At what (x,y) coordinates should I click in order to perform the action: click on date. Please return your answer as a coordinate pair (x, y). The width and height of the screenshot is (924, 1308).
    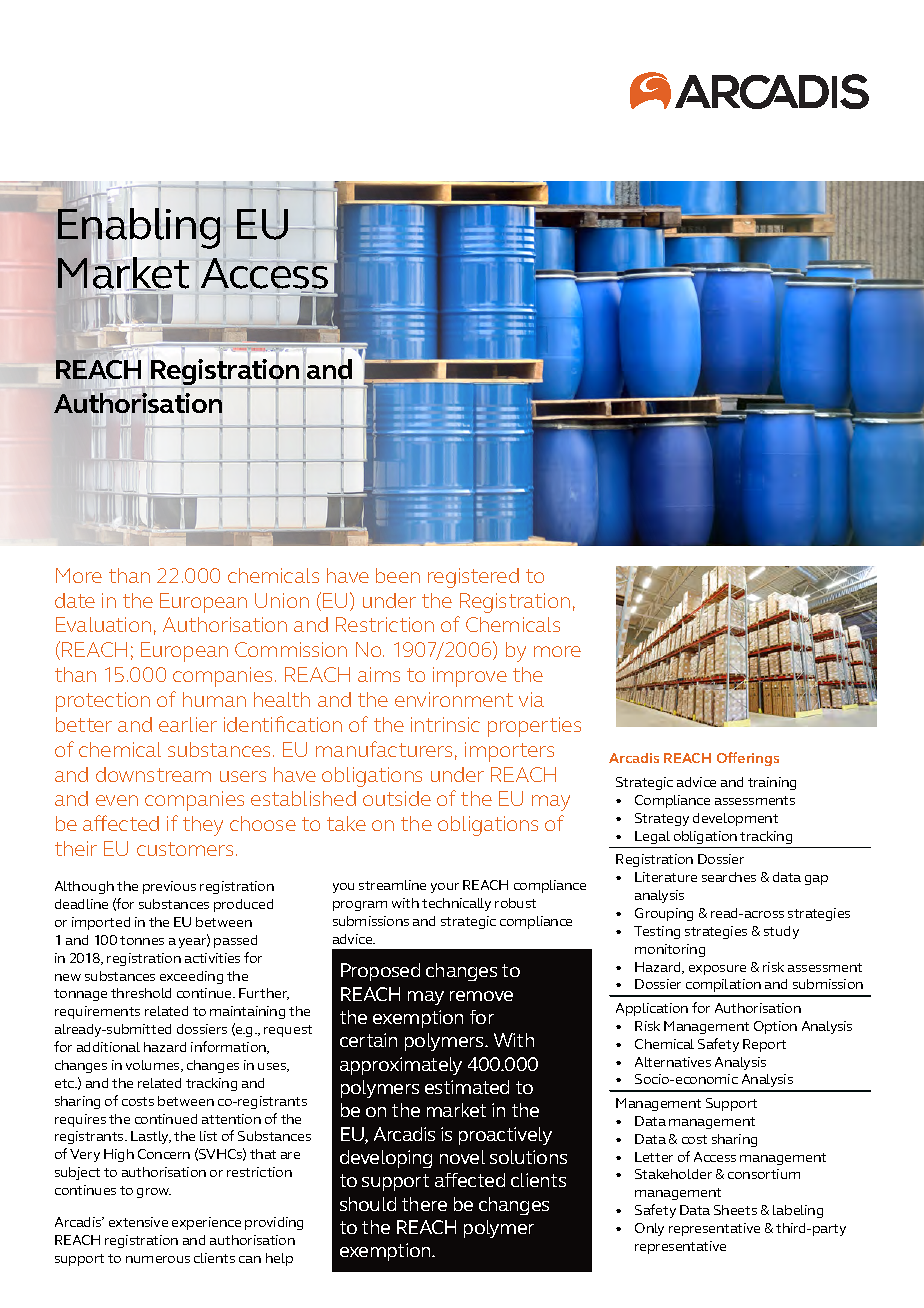
    Looking at the image, I should click on (75, 600).
